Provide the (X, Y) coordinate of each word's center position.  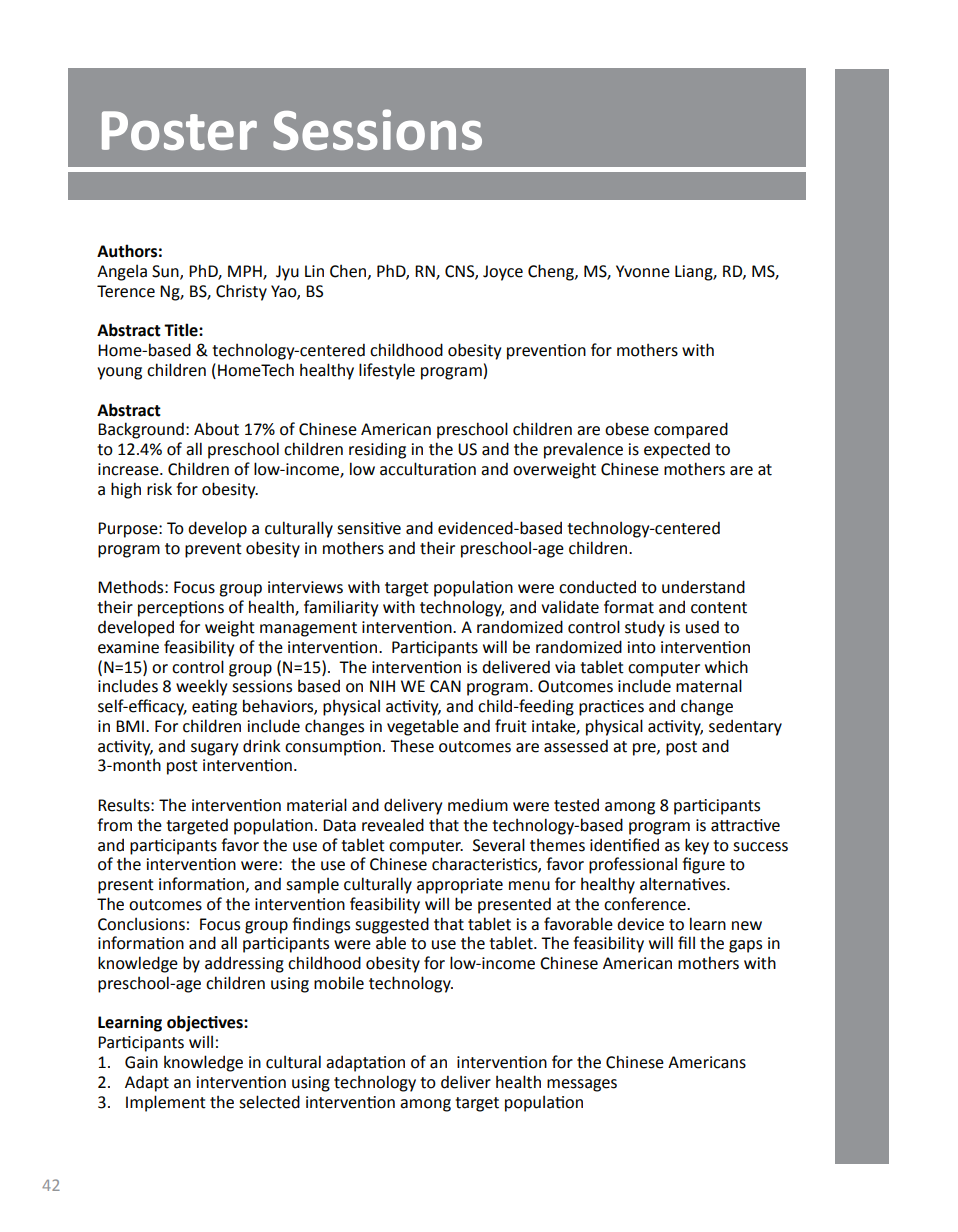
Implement (166, 1103)
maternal (709, 686)
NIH (382, 686)
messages (582, 1085)
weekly (201, 687)
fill (686, 942)
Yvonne (643, 271)
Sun (166, 272)
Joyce (503, 273)
